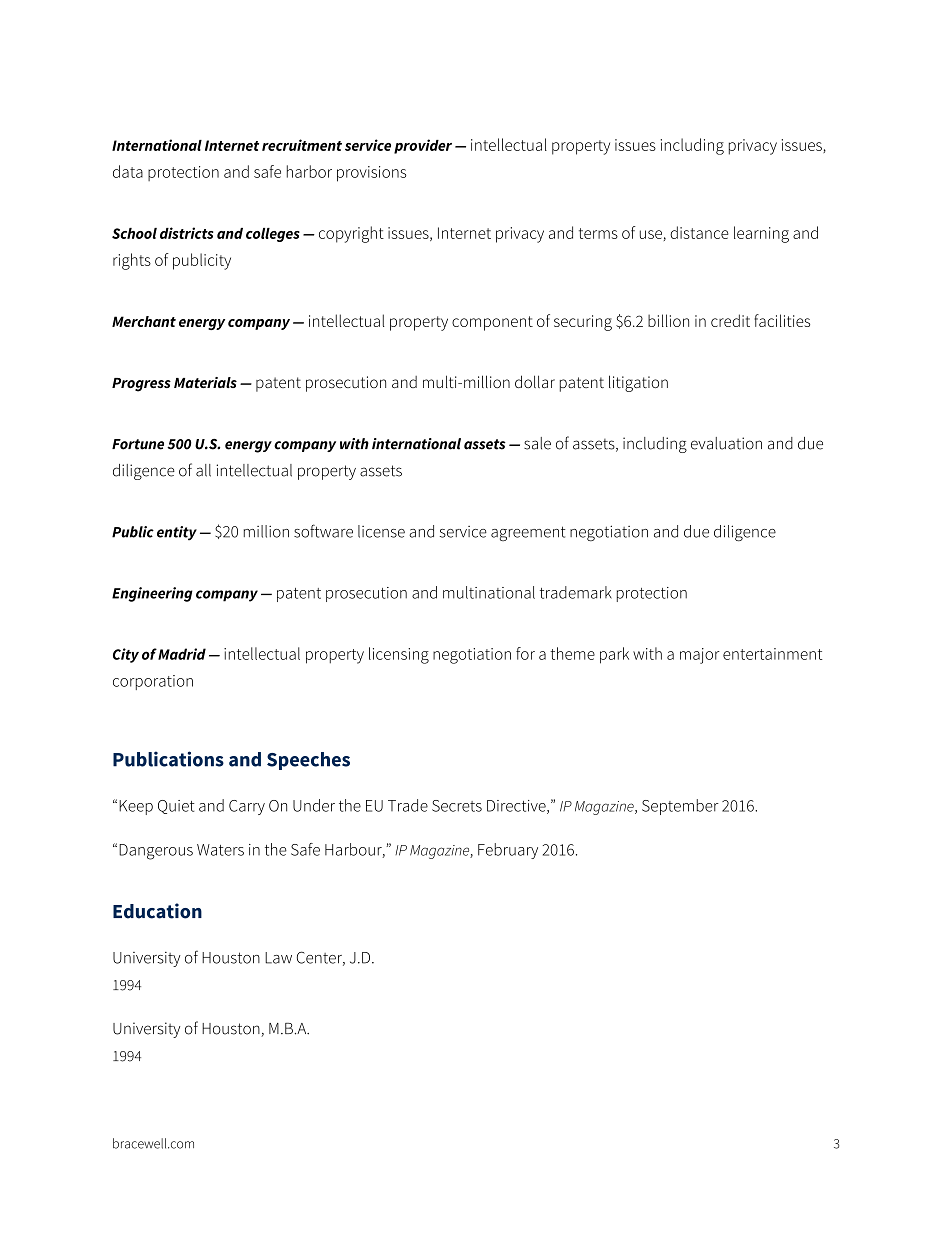 This image has width=952, height=1233. Describe the element at coordinates (508, 851) in the image. I see `February` at that location.
